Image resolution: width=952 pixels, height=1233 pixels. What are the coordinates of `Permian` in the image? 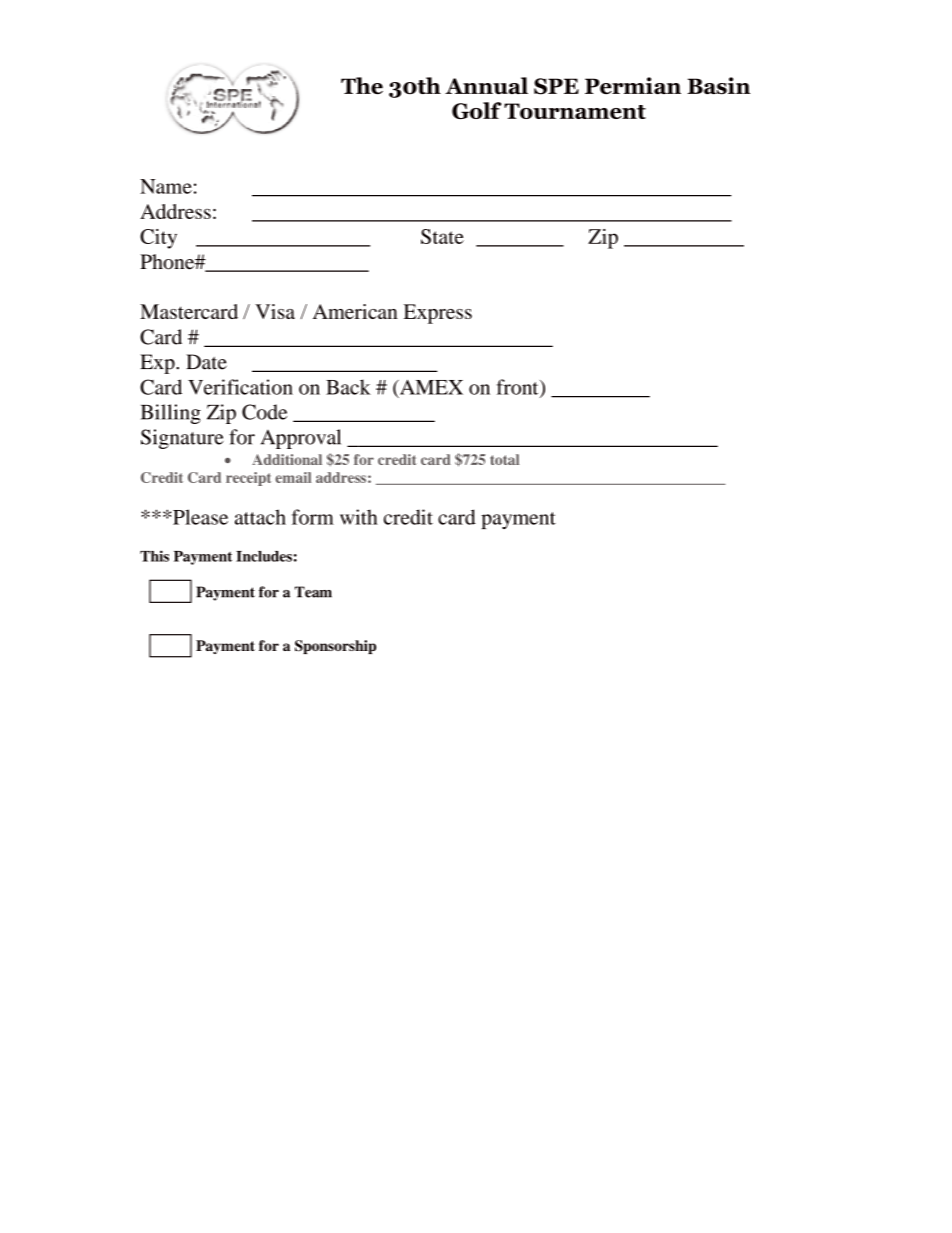 It's located at (633, 85).
